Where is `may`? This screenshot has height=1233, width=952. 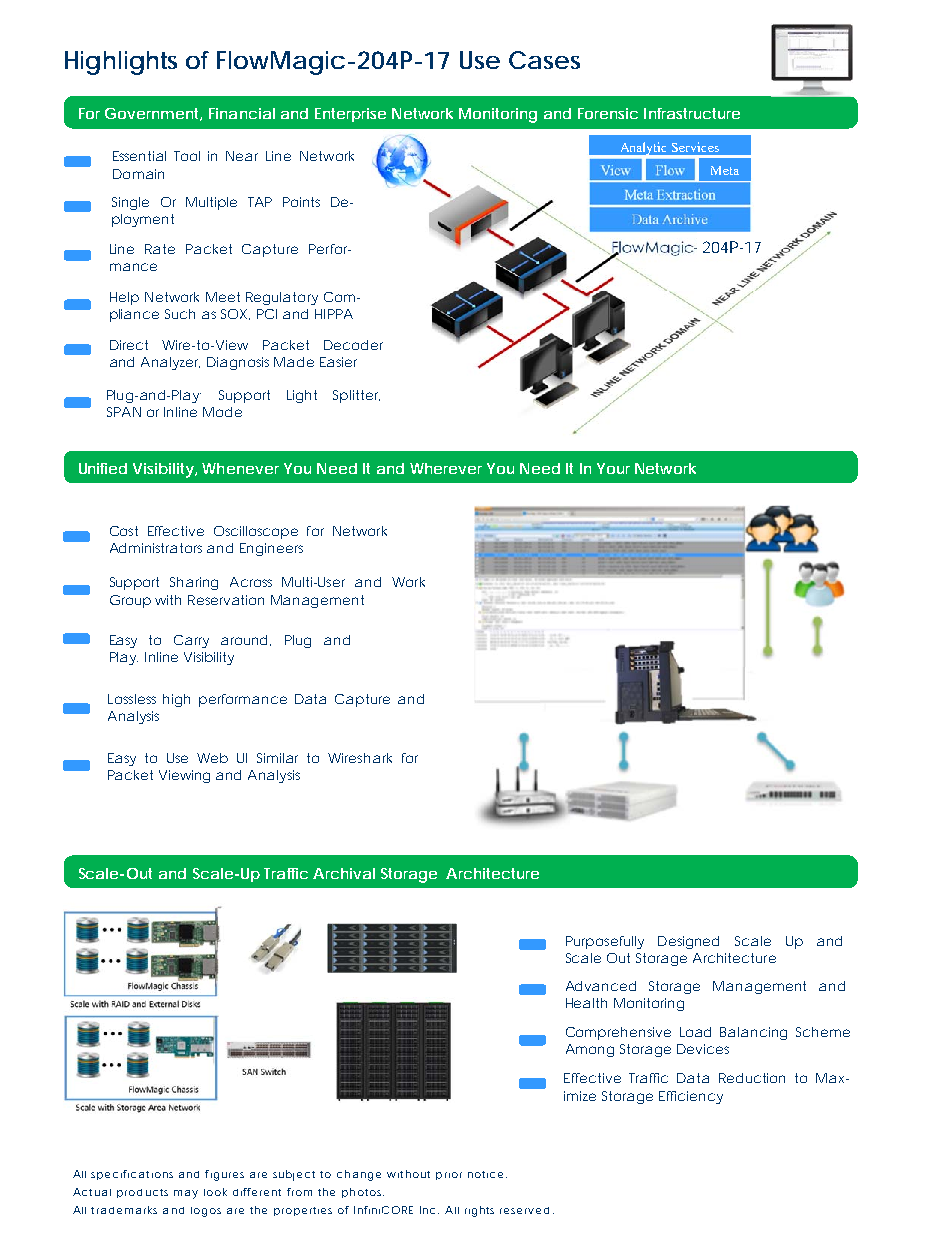
may is located at coordinates (186, 1194).
